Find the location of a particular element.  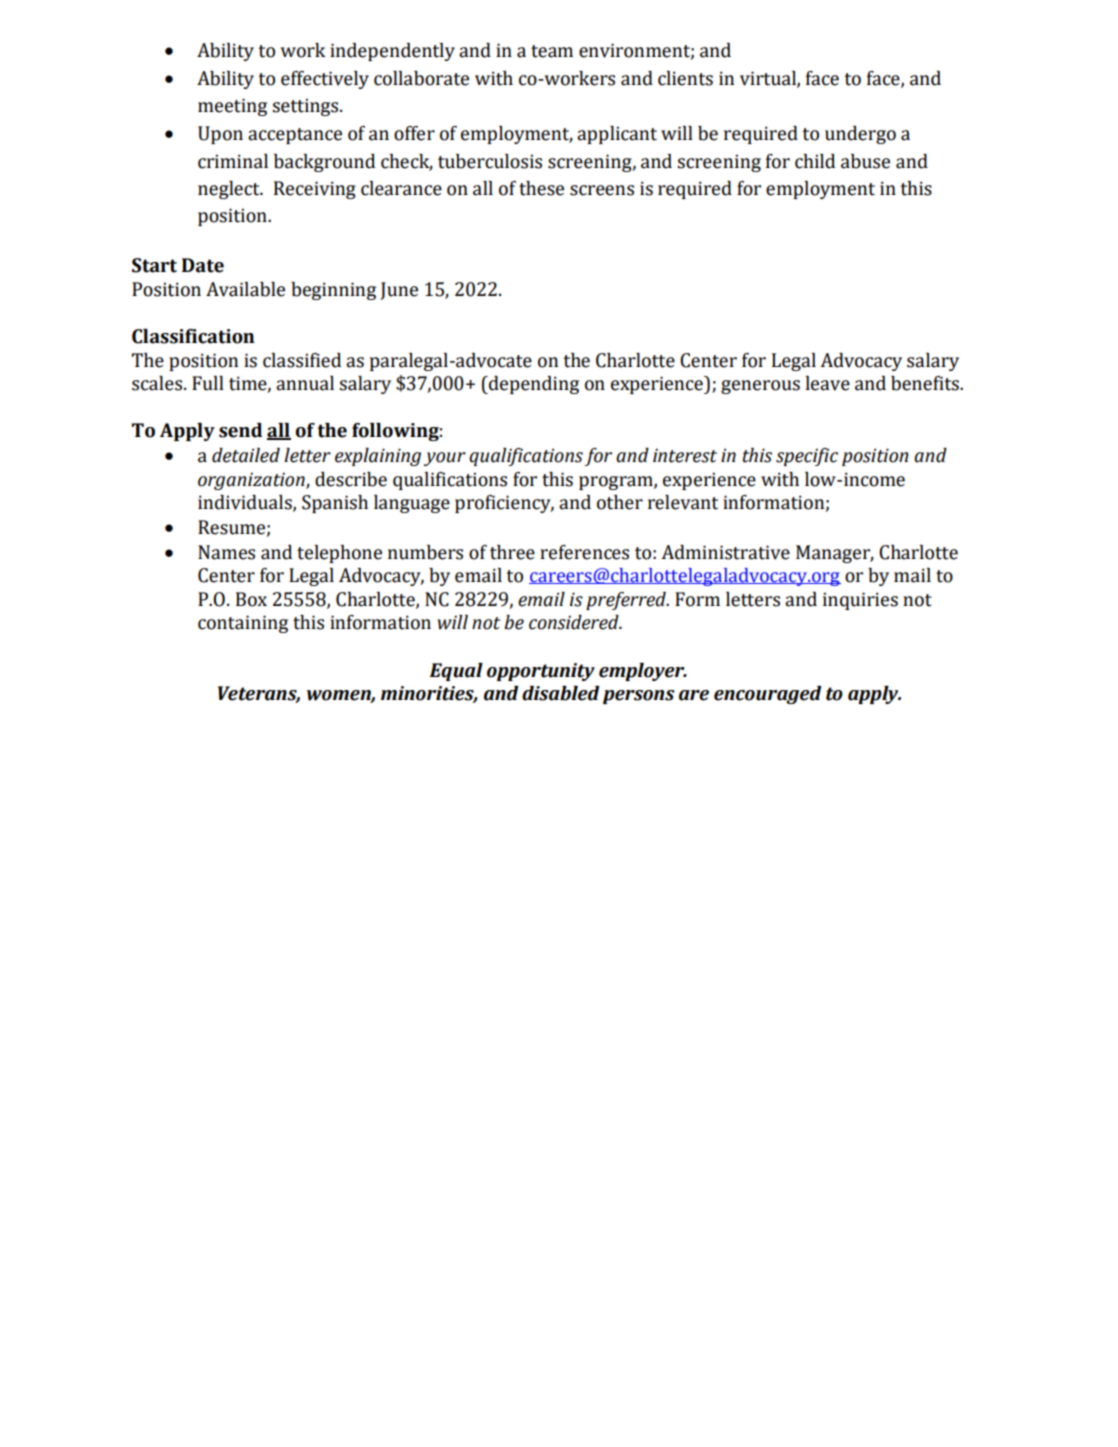

opportunity is located at coordinates (541, 672).
